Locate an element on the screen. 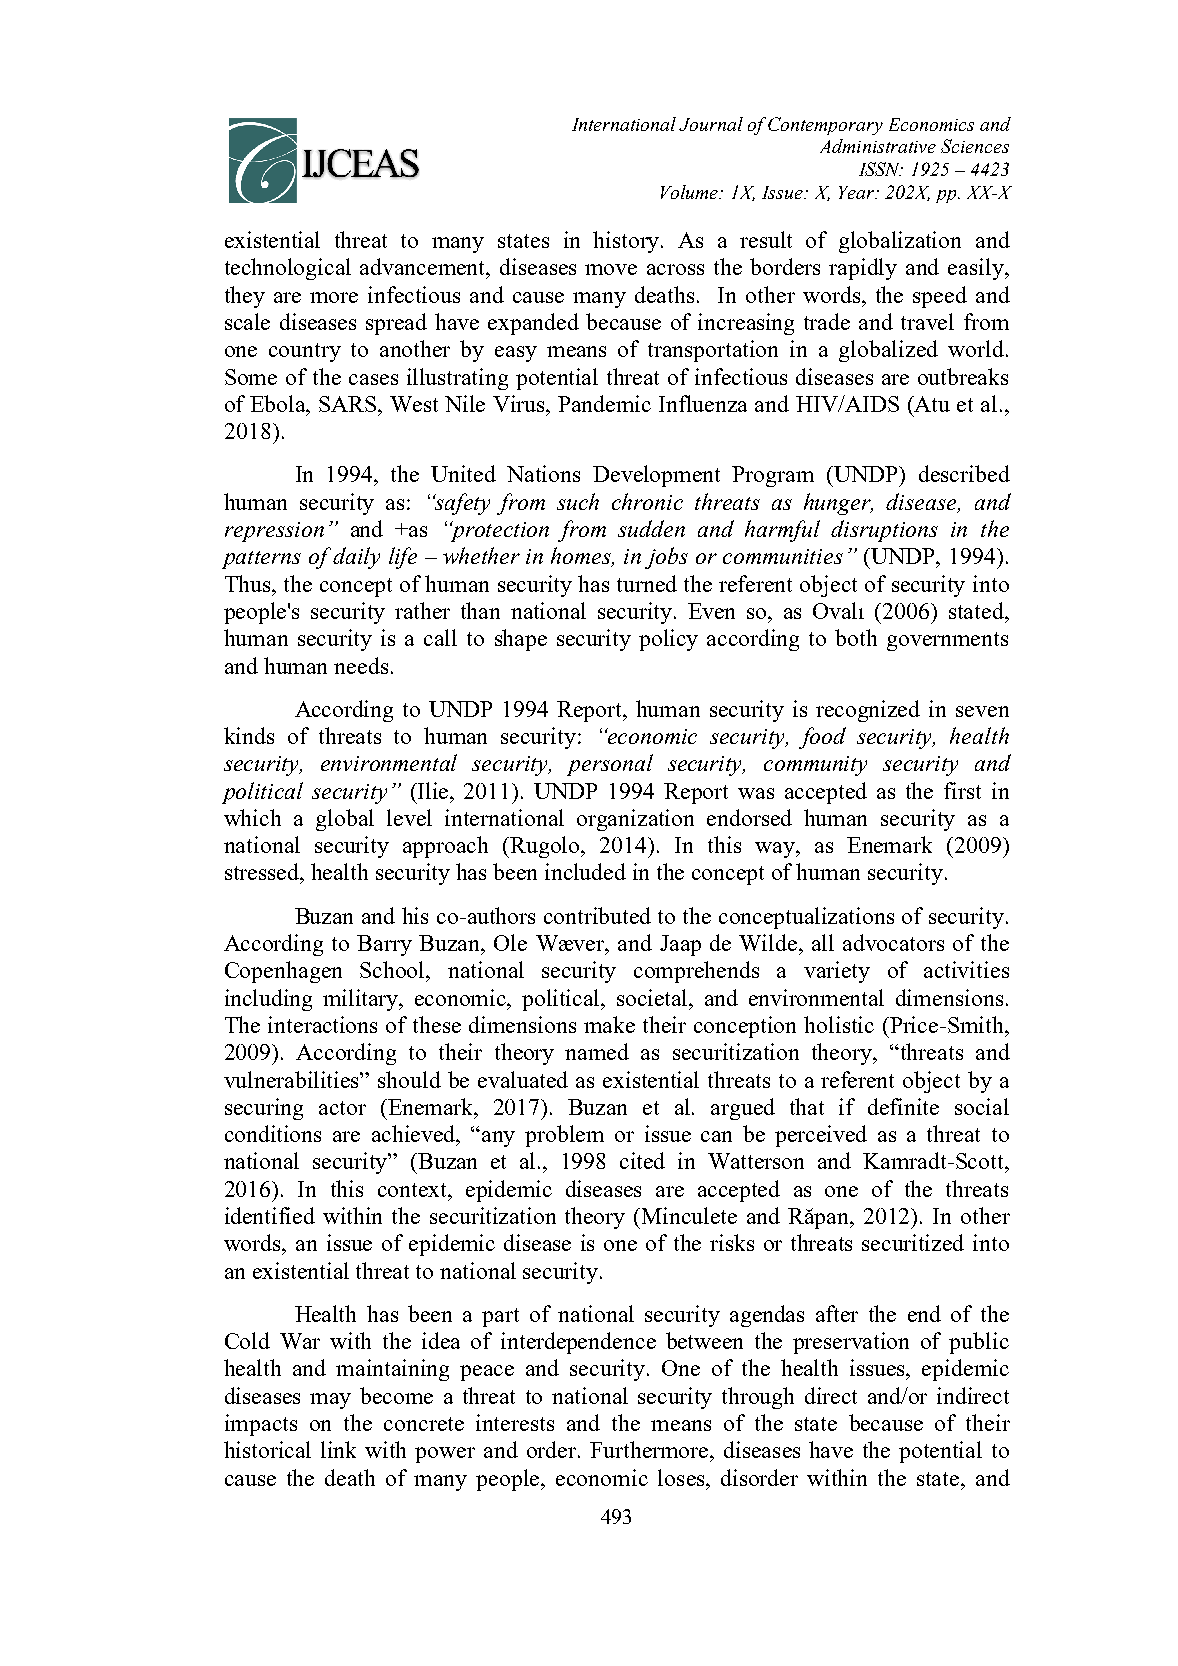  SARS is located at coordinates (349, 404).
